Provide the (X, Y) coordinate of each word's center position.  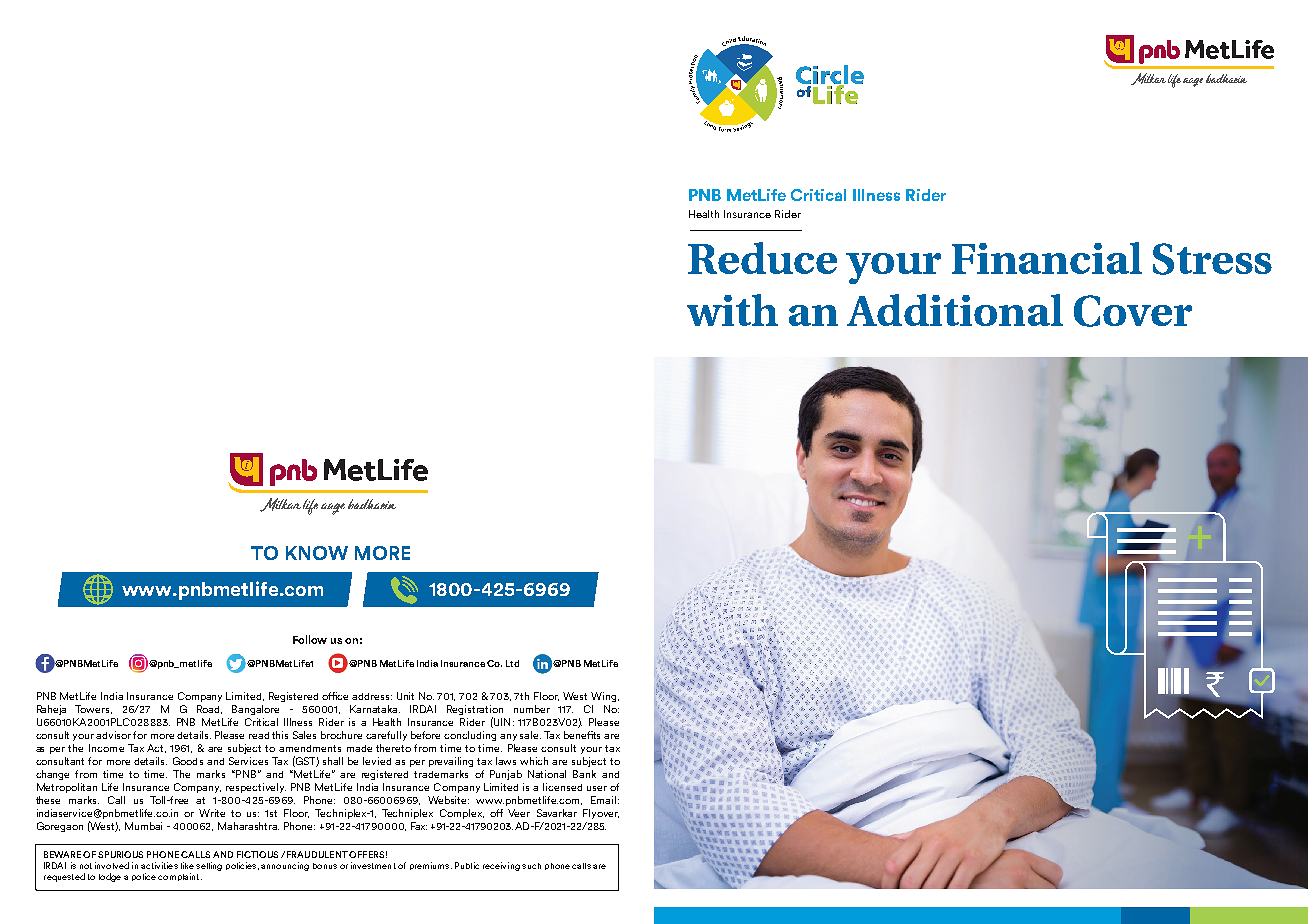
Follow (310, 639)
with (732, 310)
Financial (1047, 258)
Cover (1133, 311)
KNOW (317, 553)
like (187, 865)
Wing (605, 697)
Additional (955, 310)
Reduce (762, 258)
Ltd (512, 663)
